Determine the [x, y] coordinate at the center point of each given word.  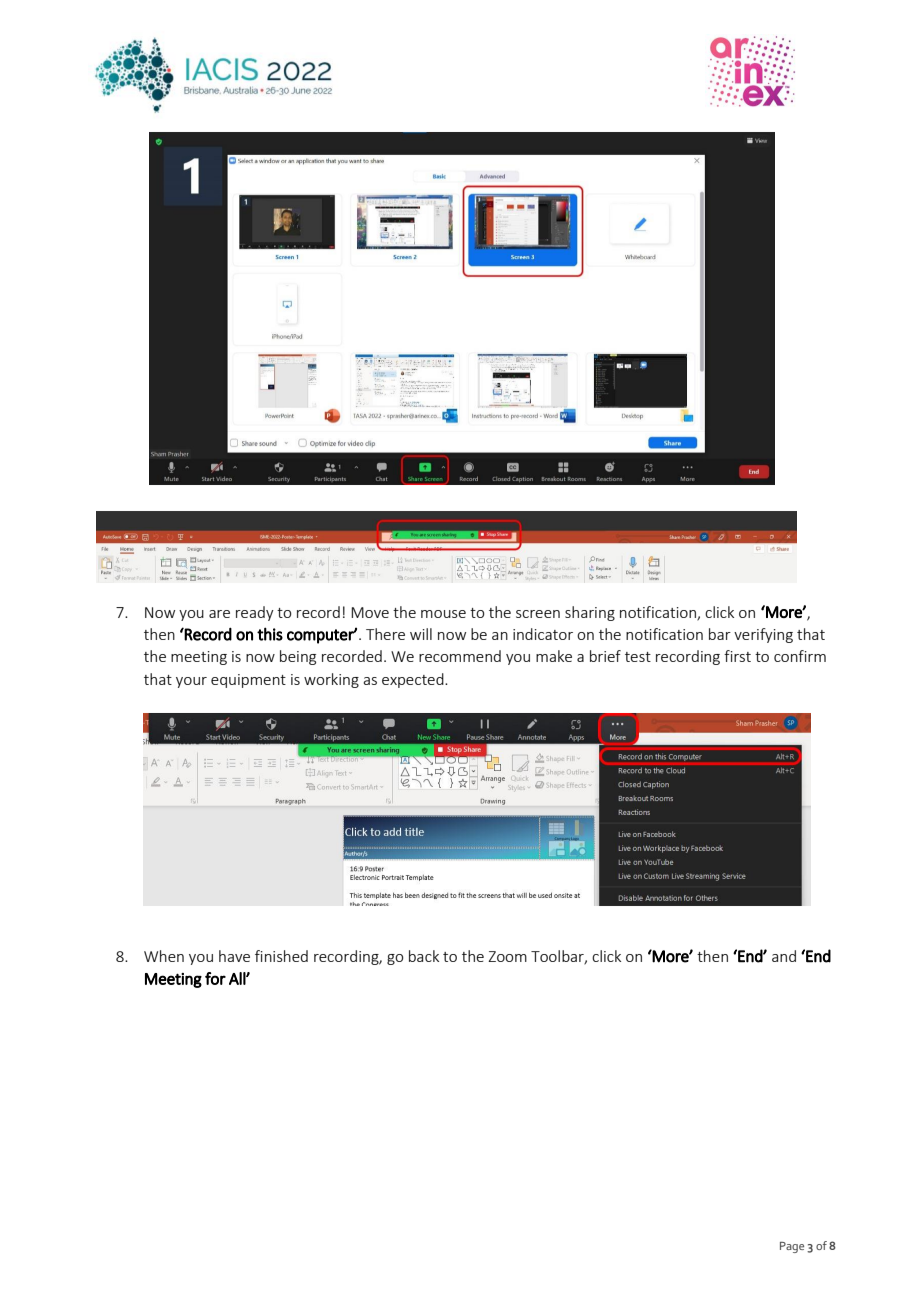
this [270, 634]
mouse [443, 614]
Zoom [507, 956]
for [215, 978]
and [784, 956]
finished [281, 956]
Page [792, 1247]
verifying [763, 635]
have [234, 956]
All [238, 978]
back [424, 956]
